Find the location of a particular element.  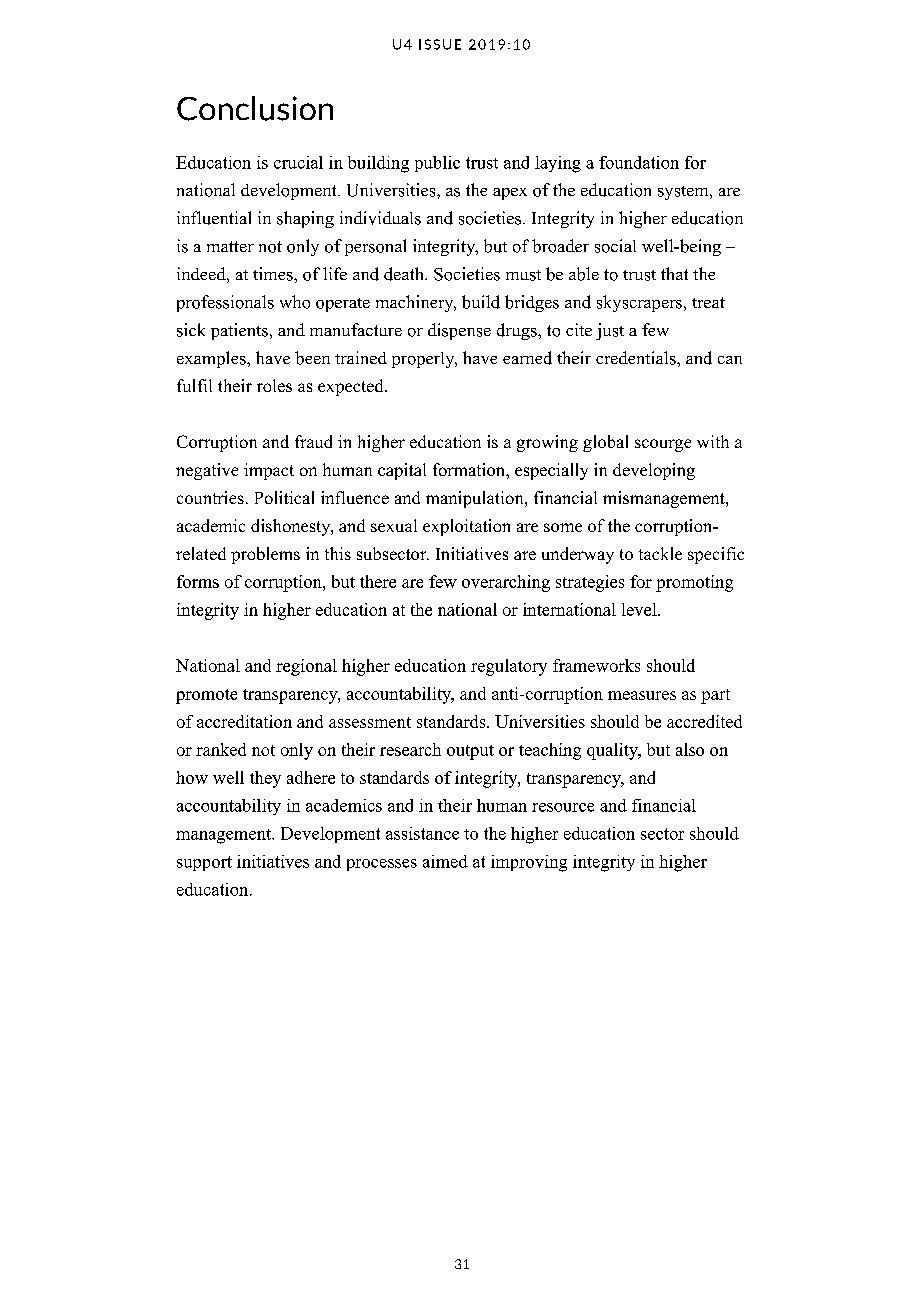

Conclusion is located at coordinates (255, 108).
